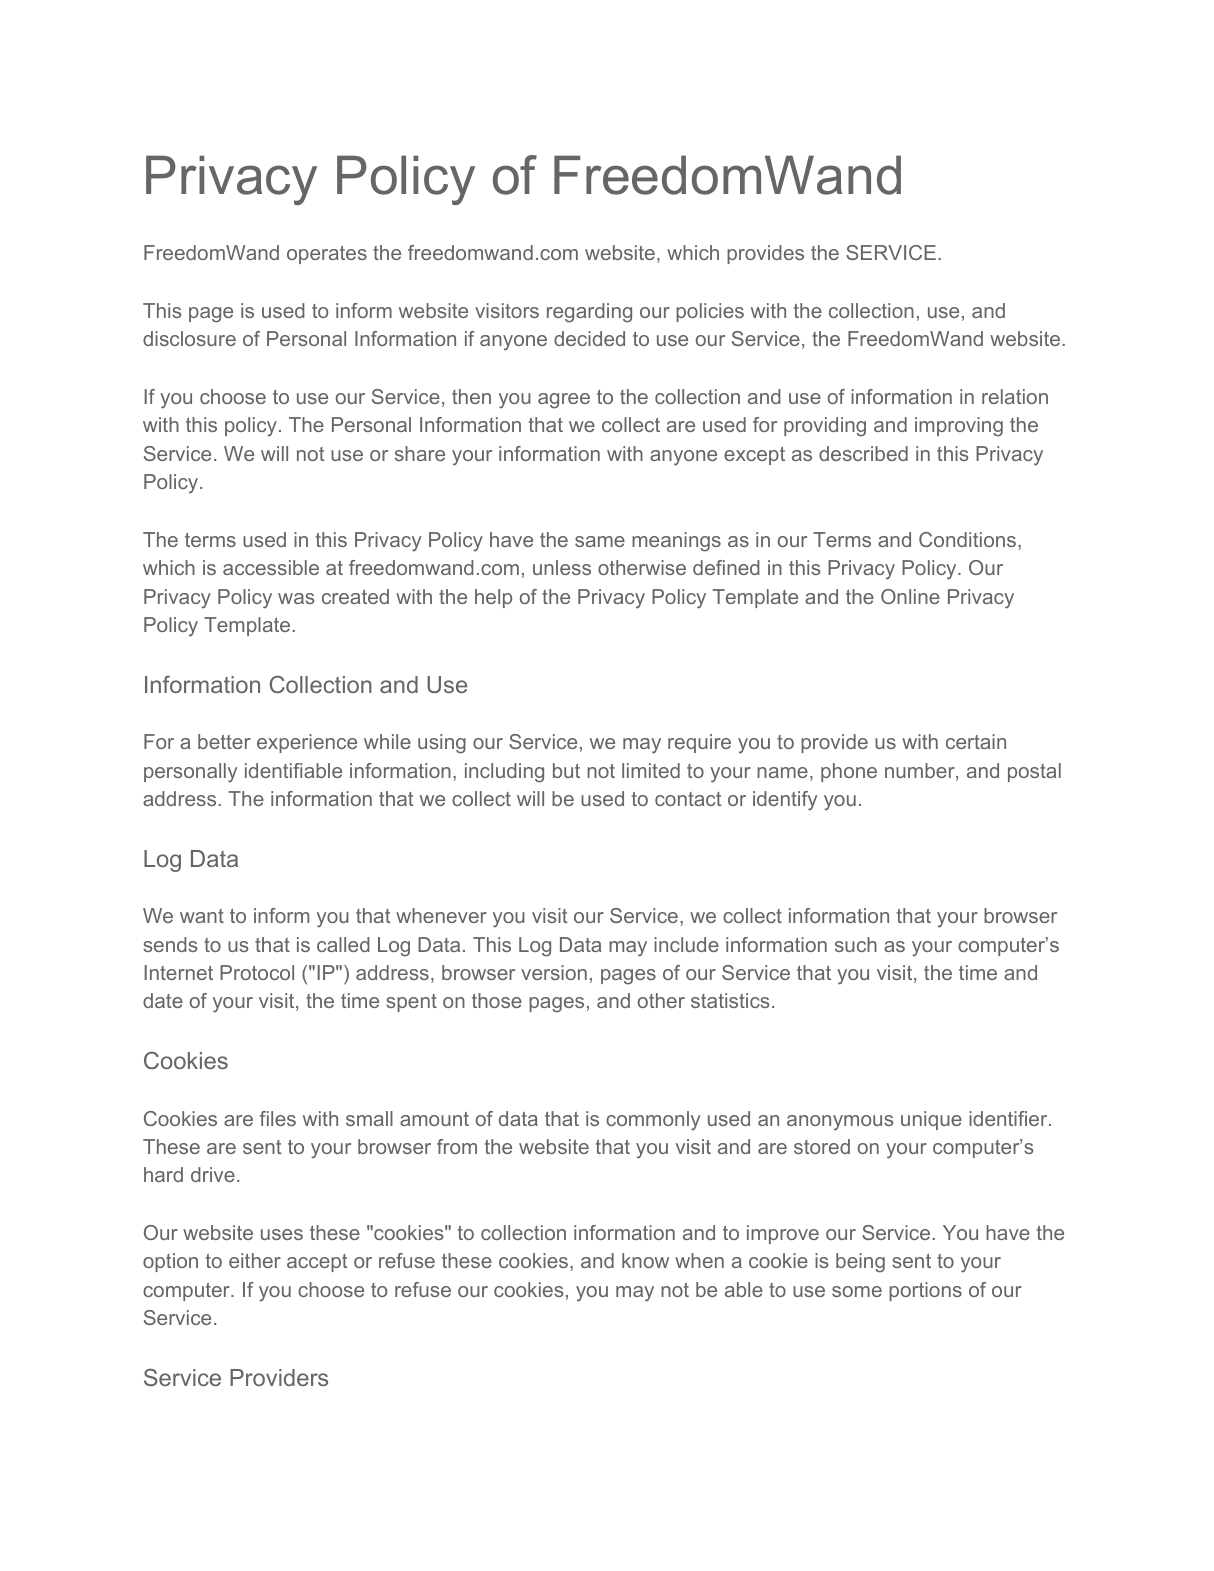 The width and height of the page is (1214, 1571). What do you see at coordinates (863, 453) in the page?
I see `described` at bounding box center [863, 453].
